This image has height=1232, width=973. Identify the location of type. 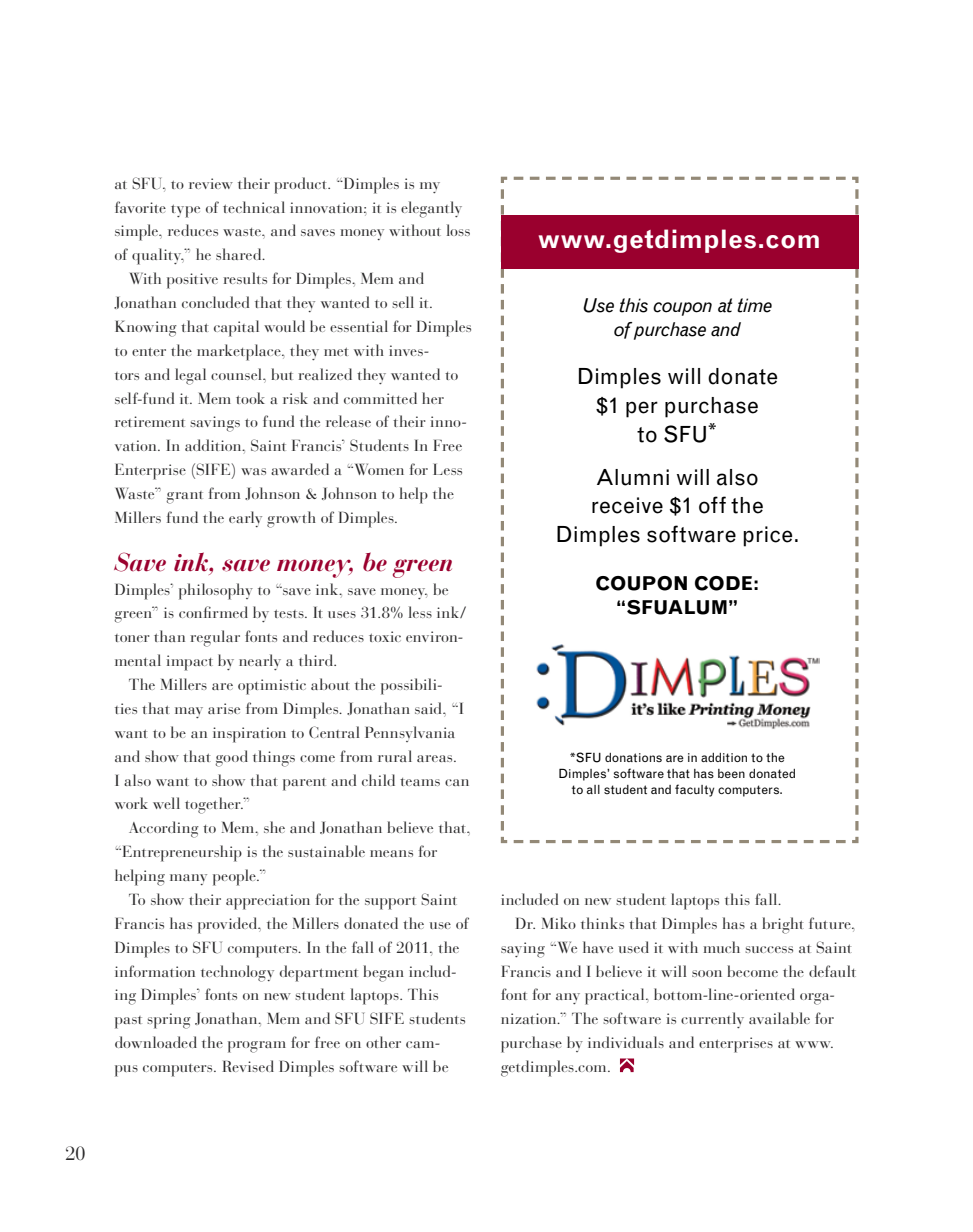
(185, 211).
